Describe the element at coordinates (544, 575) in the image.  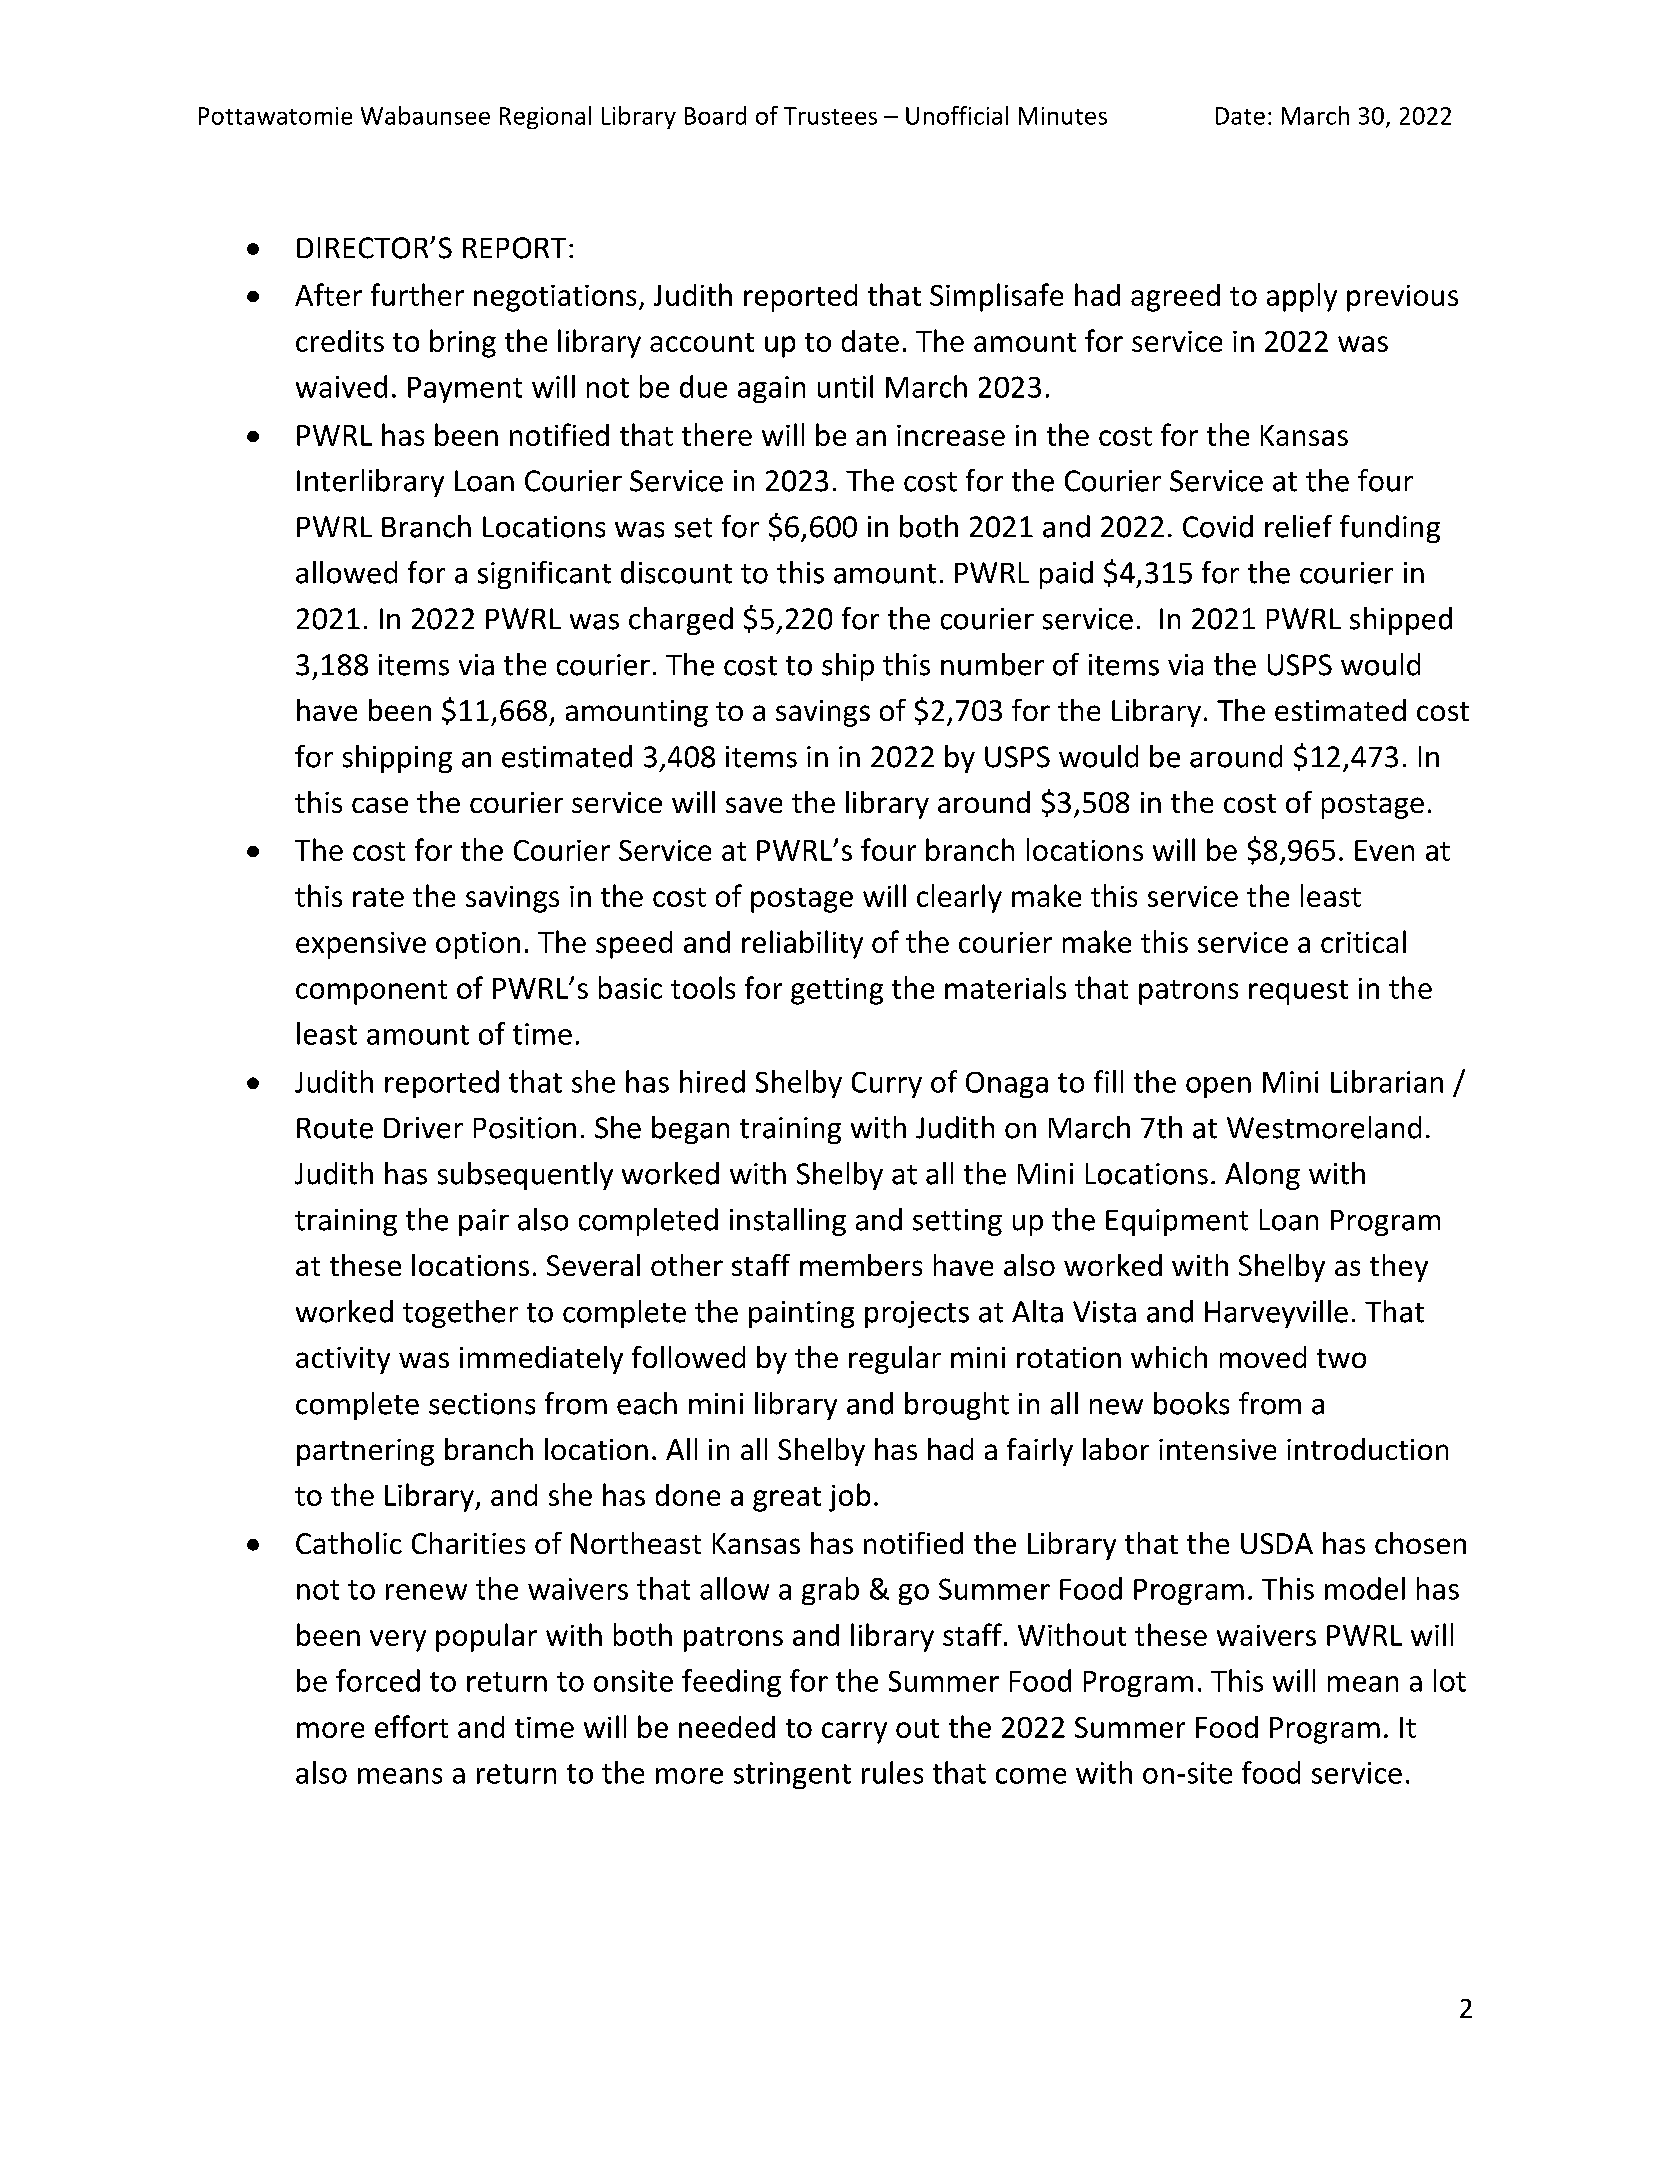
I see `significant` at that location.
